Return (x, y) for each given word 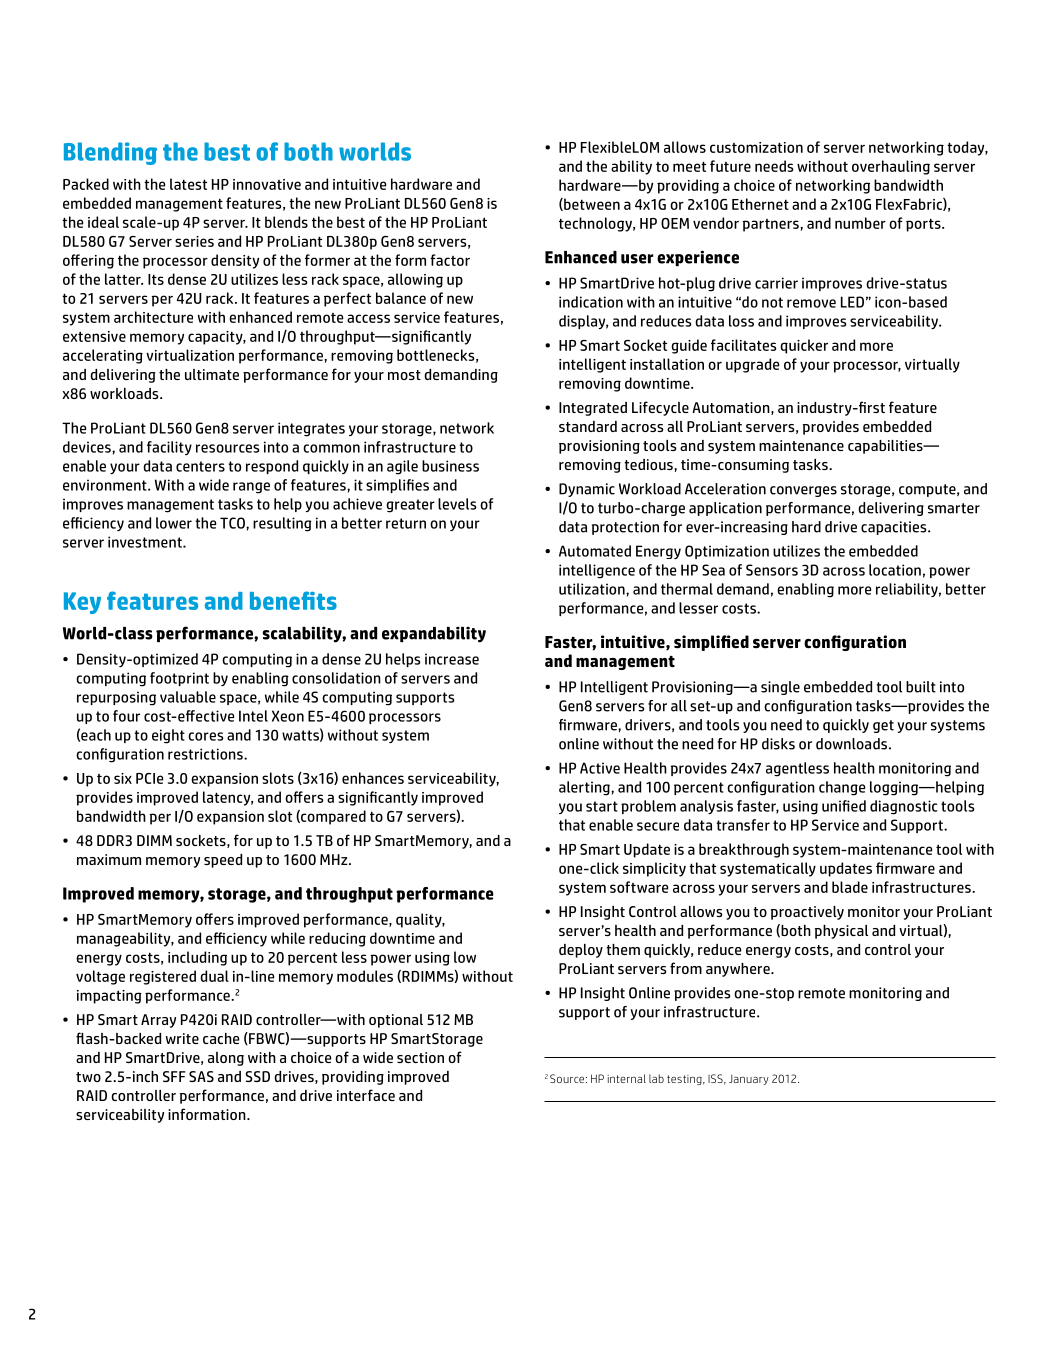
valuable (188, 697)
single (780, 688)
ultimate (212, 374)
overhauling (891, 167)
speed (223, 861)
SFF (174, 1076)
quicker (804, 346)
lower (174, 523)
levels (457, 504)
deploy (581, 951)
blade (850, 887)
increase (452, 659)
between (591, 204)
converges (803, 491)
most (404, 375)
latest (188, 184)
